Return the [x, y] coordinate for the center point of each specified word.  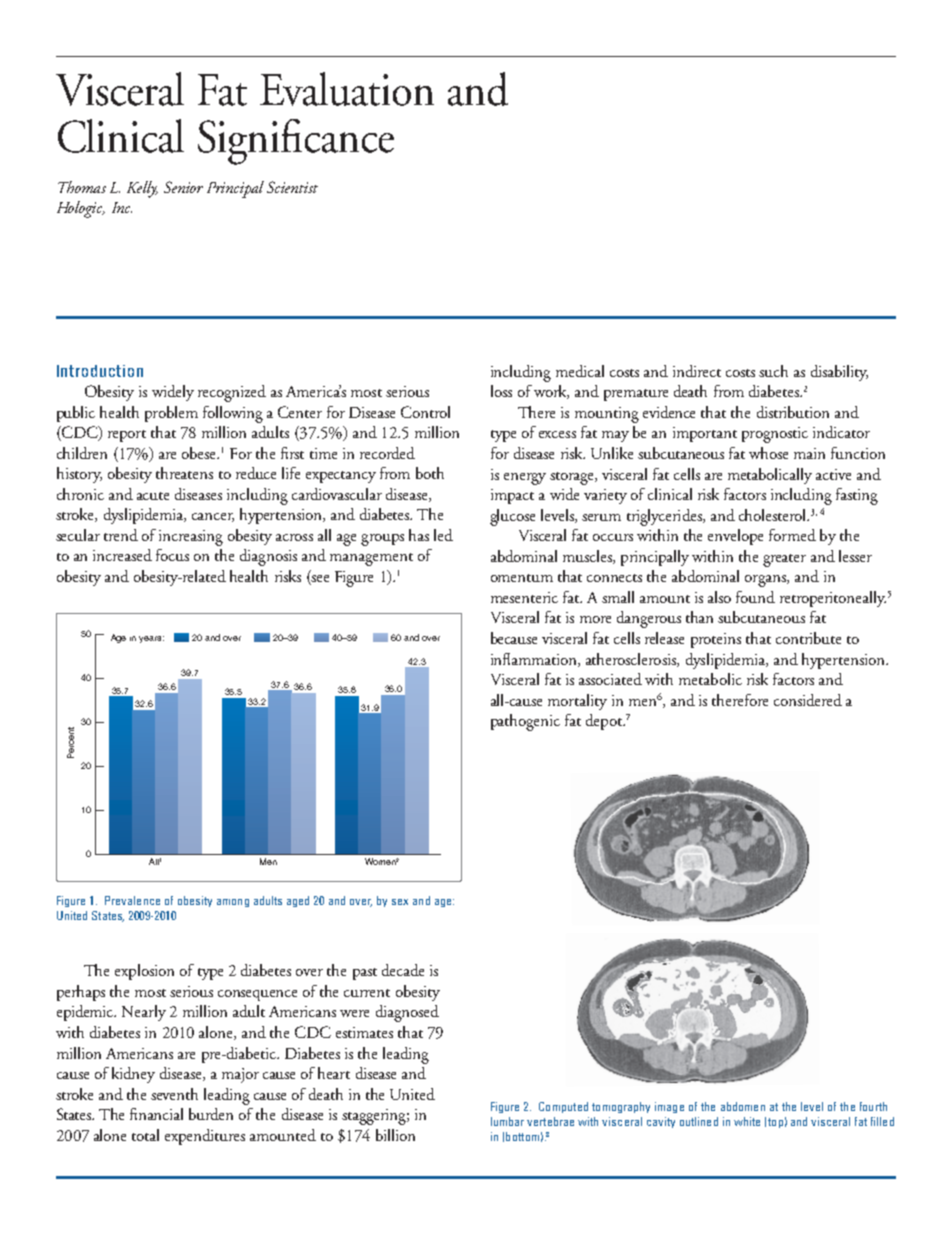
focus [172, 555]
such [773, 371]
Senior [183, 187]
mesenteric [524, 597]
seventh [174, 1094]
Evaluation [347, 89]
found [755, 597]
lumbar [507, 1121]
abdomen [743, 1106]
